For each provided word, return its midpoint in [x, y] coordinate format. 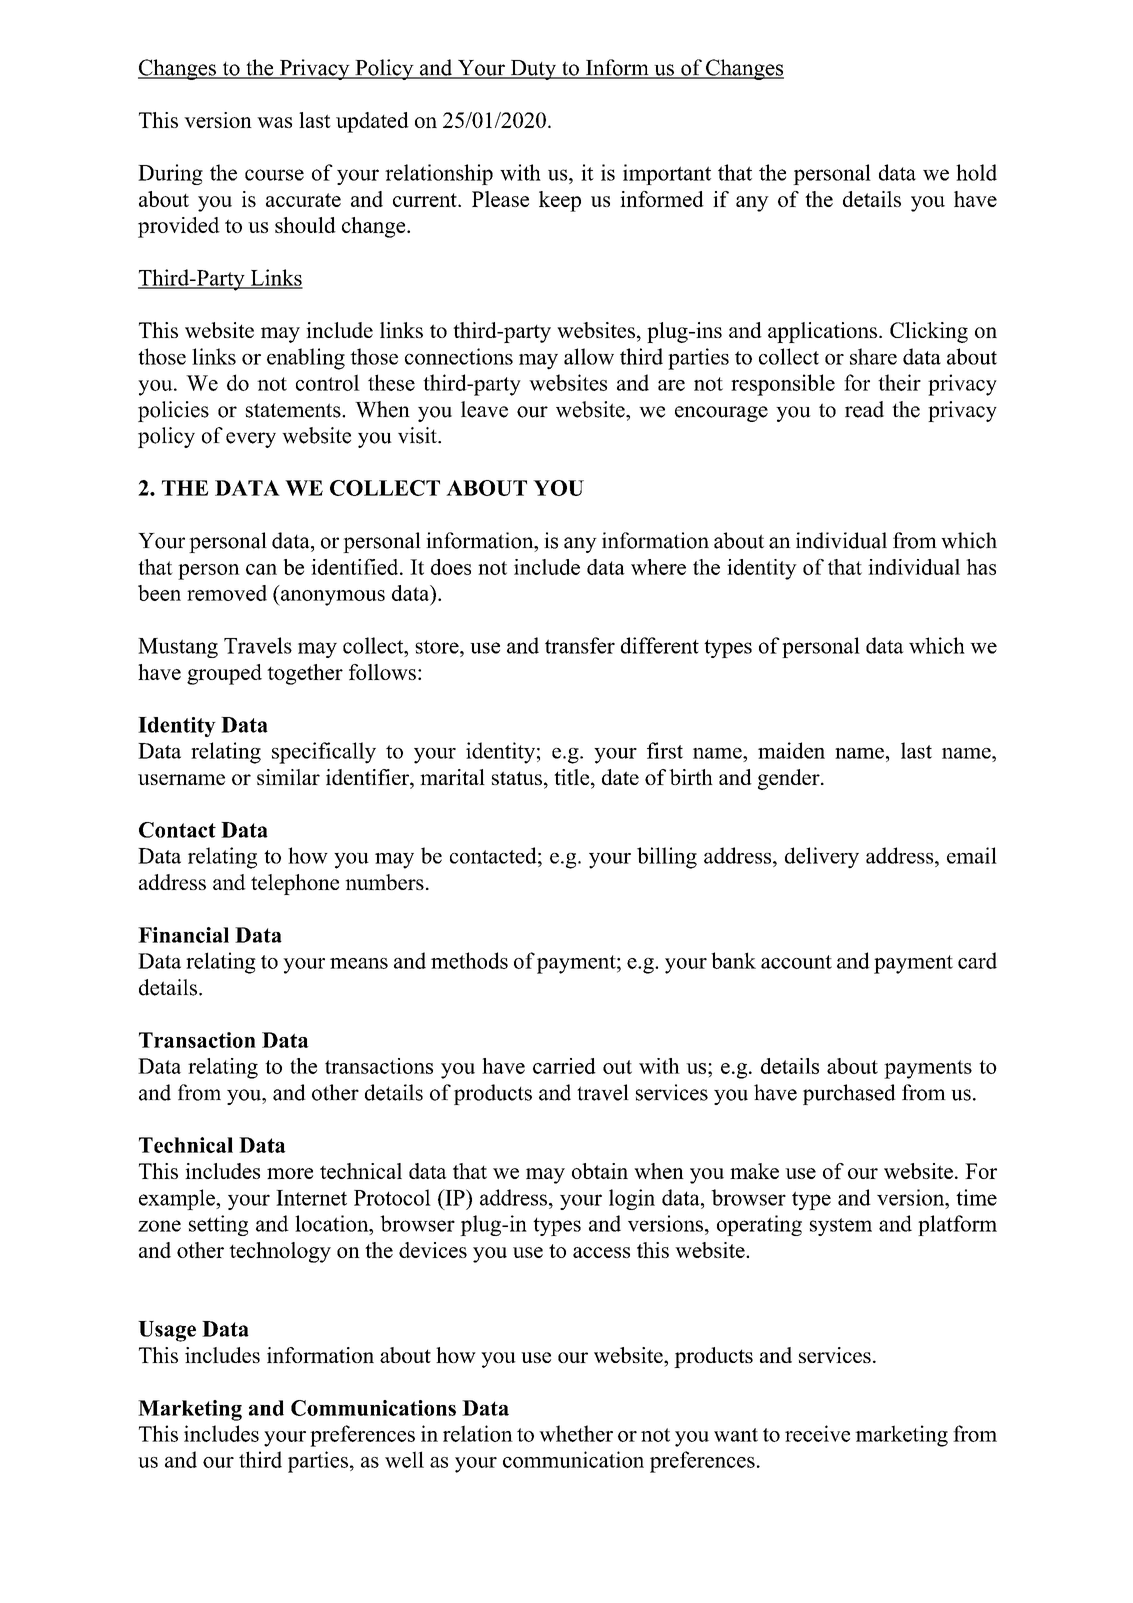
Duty [533, 70]
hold [976, 172]
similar [288, 777]
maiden [791, 750]
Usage [167, 1331]
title [573, 777]
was [274, 122]
